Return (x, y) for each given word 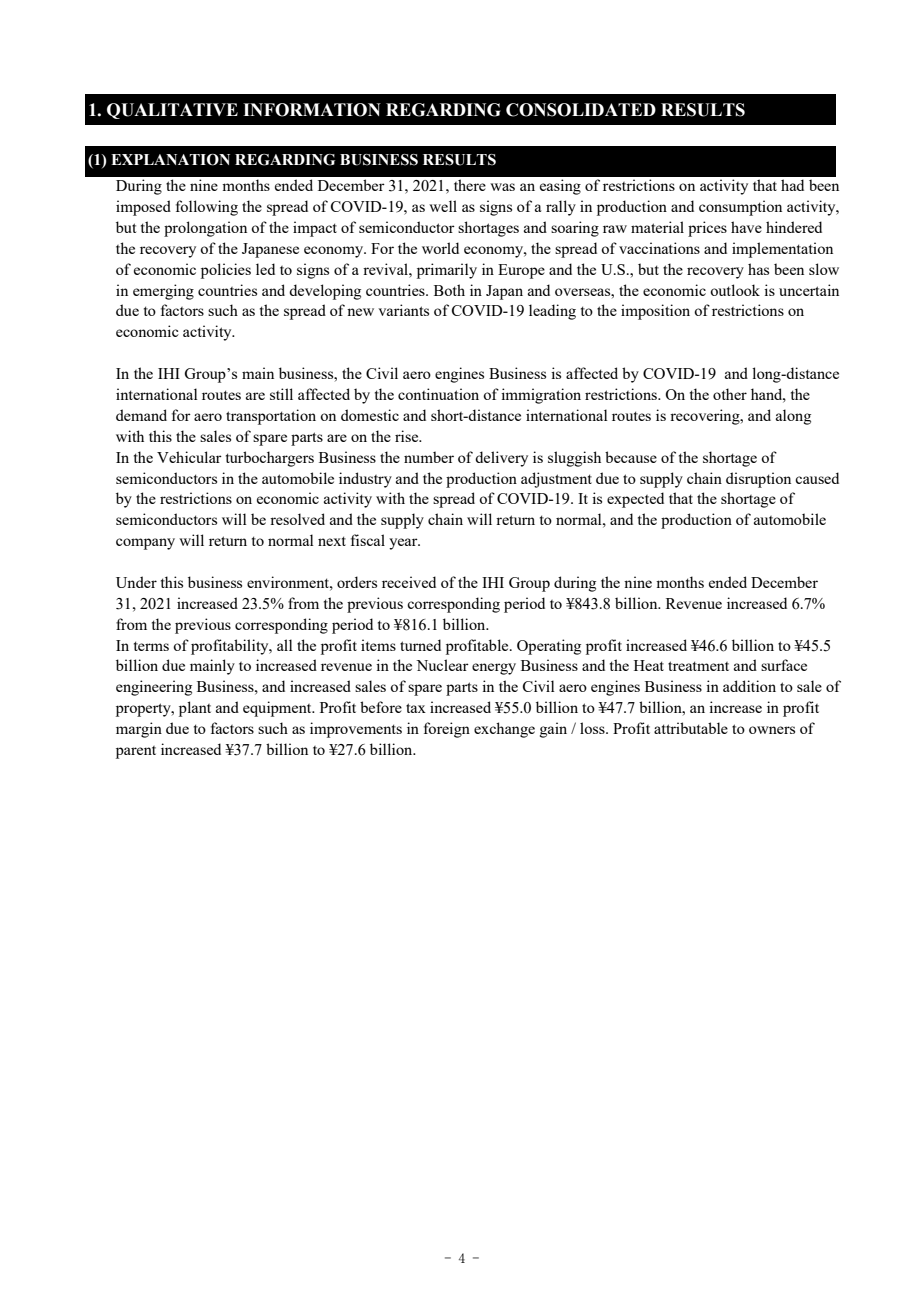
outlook (735, 290)
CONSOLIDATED (581, 110)
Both (449, 290)
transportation (271, 417)
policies (226, 271)
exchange (504, 730)
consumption (740, 208)
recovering (706, 417)
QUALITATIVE (172, 111)
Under (136, 582)
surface (784, 665)
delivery (501, 459)
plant (195, 709)
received (409, 582)
